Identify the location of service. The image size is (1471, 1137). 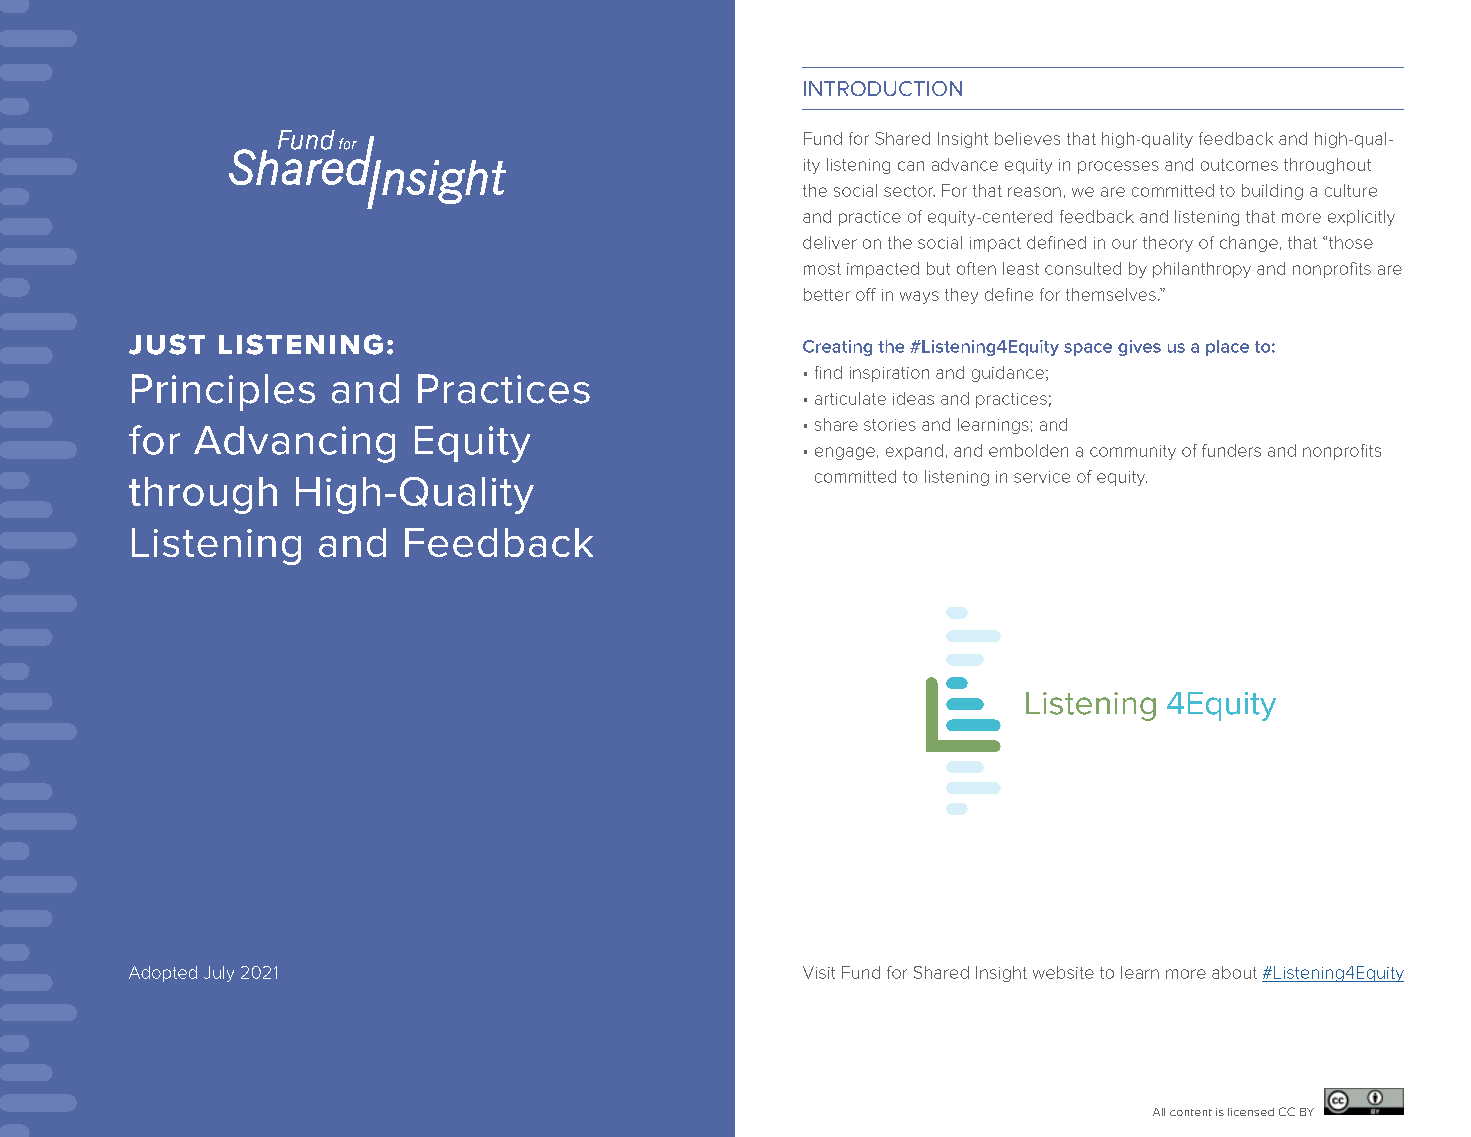
(1042, 477).
